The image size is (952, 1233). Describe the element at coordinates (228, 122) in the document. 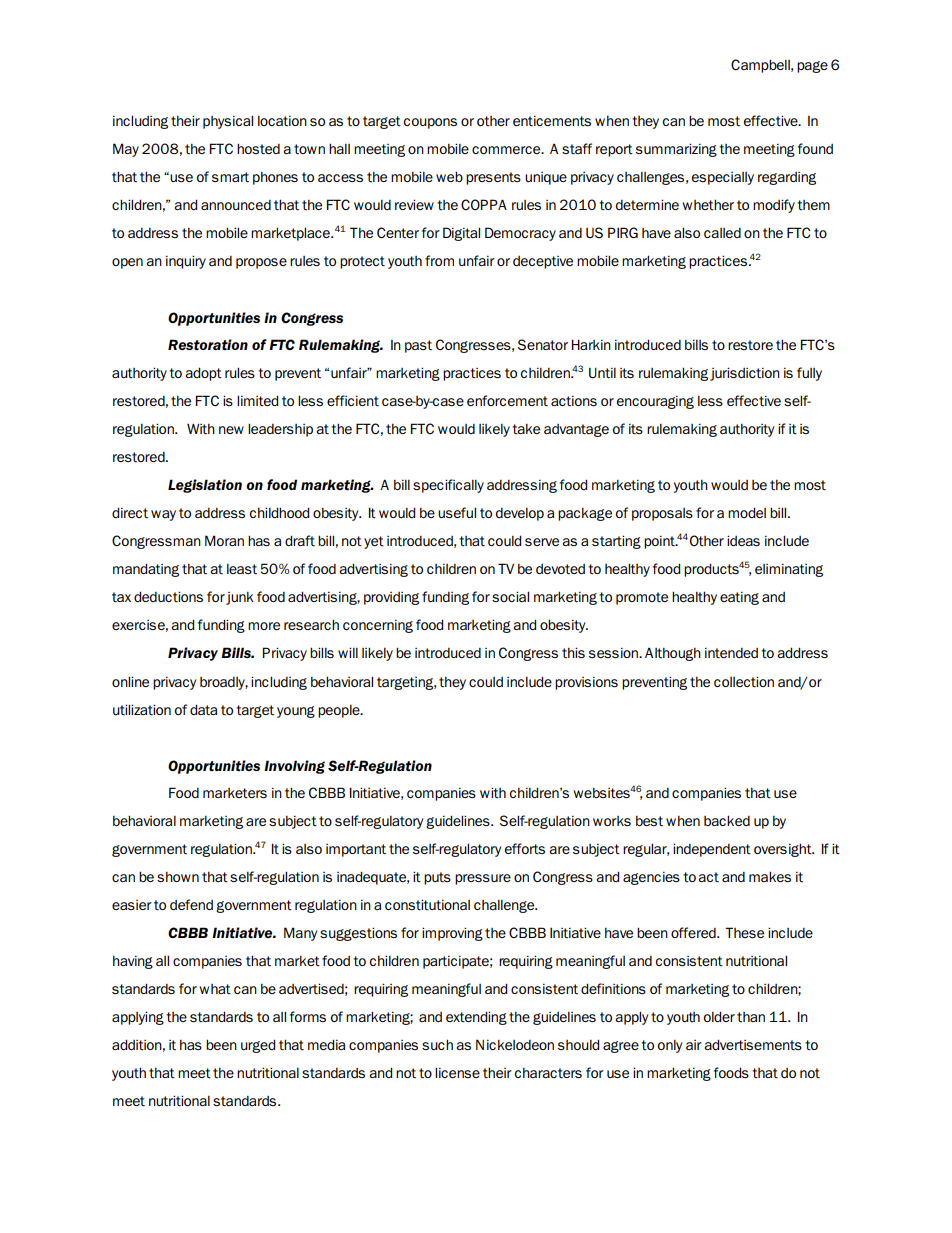

I see `physical` at that location.
